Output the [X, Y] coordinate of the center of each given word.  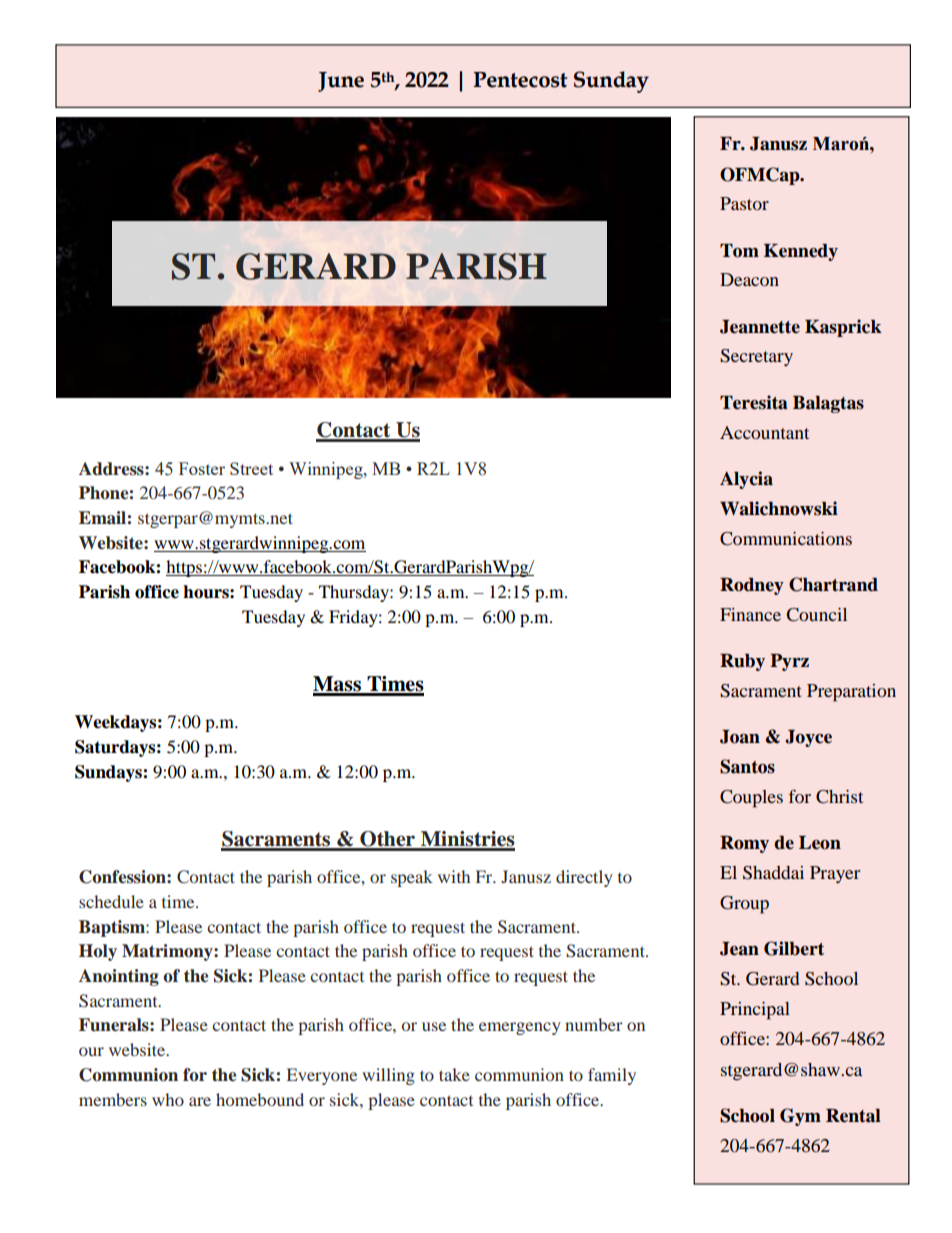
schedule [111, 901]
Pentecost [520, 80]
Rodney [752, 586]
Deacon [749, 279]
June [341, 82]
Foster [202, 468]
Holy [98, 952]
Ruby [742, 662]
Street [251, 468]
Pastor [744, 203]
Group [744, 905]
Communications [786, 539]
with [454, 876]
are [200, 1101]
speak [412, 878]
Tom [739, 251]
